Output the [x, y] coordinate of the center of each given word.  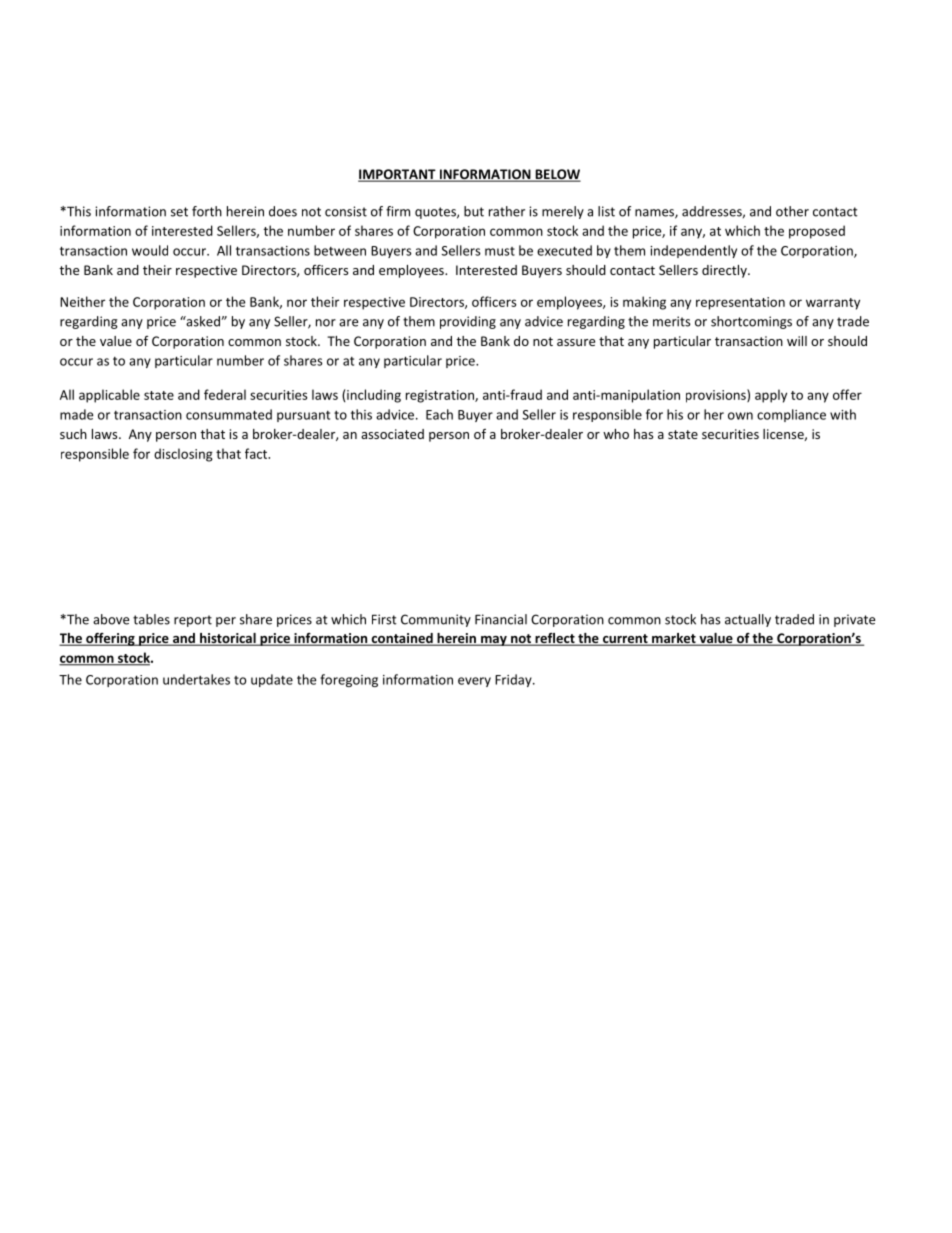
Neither [82, 301]
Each [439, 414]
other [792, 211]
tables [151, 619]
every [474, 682]
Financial [501, 619]
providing [468, 322]
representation [740, 303]
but [474, 211]
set [179, 212]
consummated [229, 414]
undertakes [196, 679]
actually [748, 620]
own [740, 416]
